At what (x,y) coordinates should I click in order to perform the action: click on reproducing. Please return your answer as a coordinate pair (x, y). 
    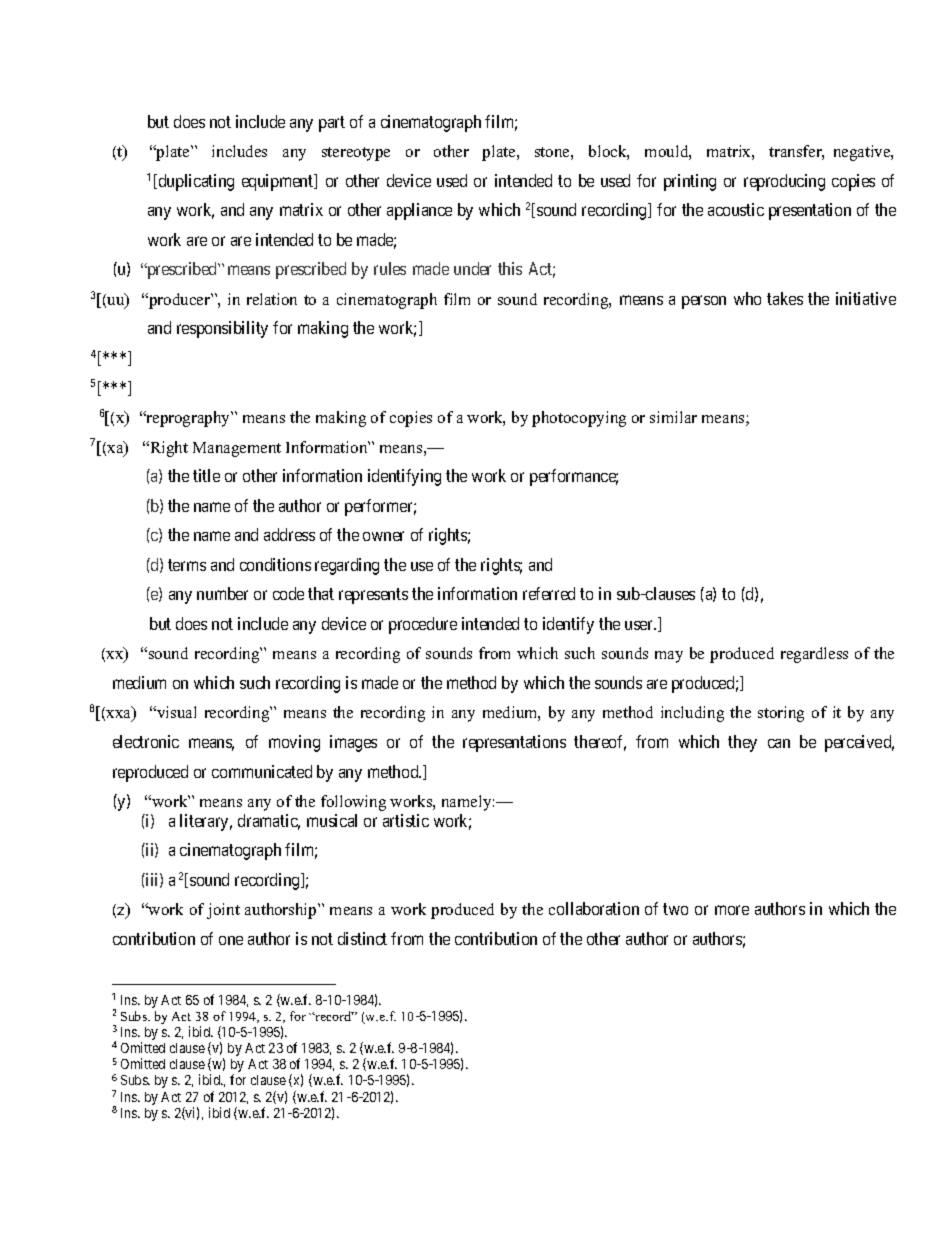
    Looking at the image, I should click on (784, 182).
